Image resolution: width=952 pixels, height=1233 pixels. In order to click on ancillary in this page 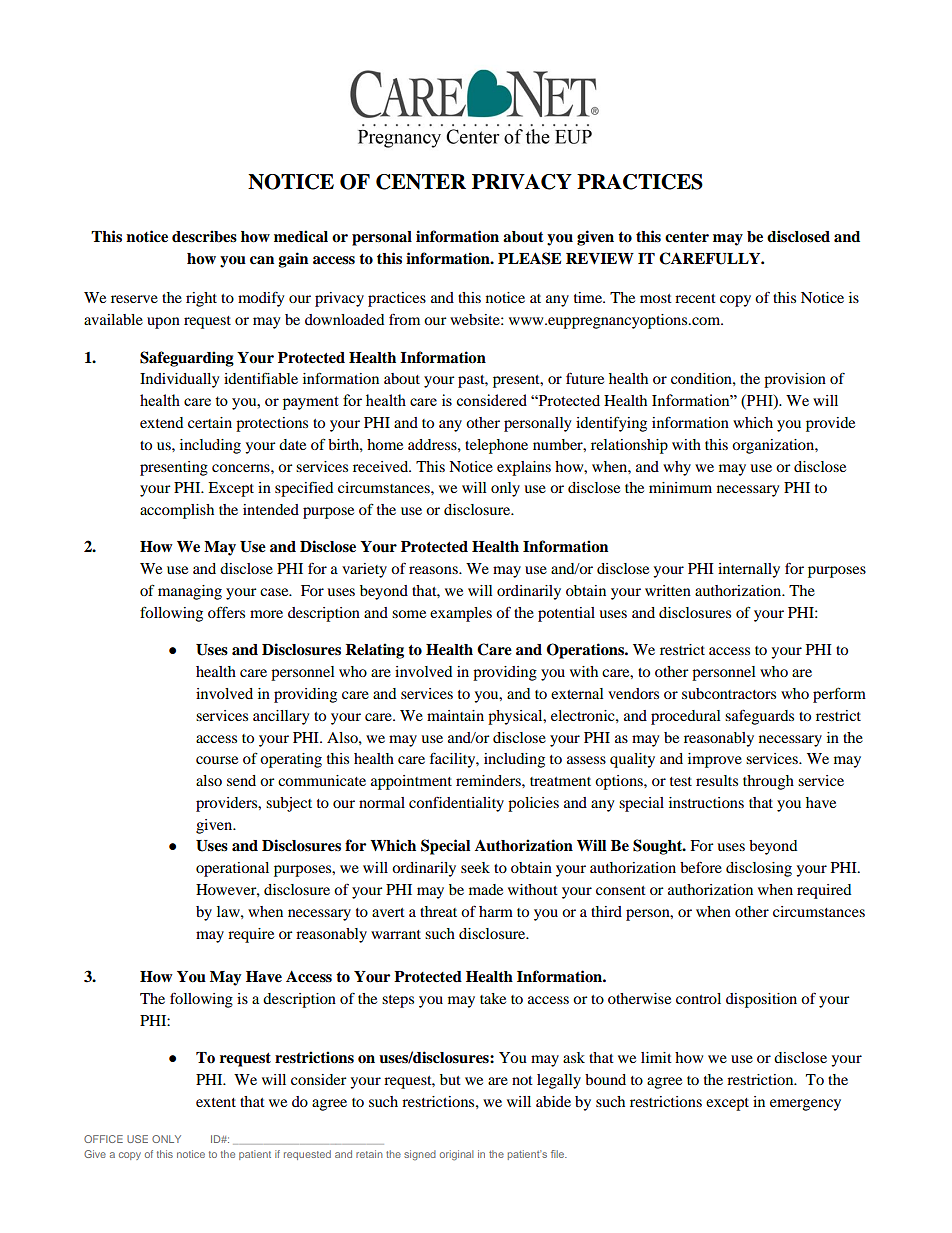, I will do `click(281, 717)`.
